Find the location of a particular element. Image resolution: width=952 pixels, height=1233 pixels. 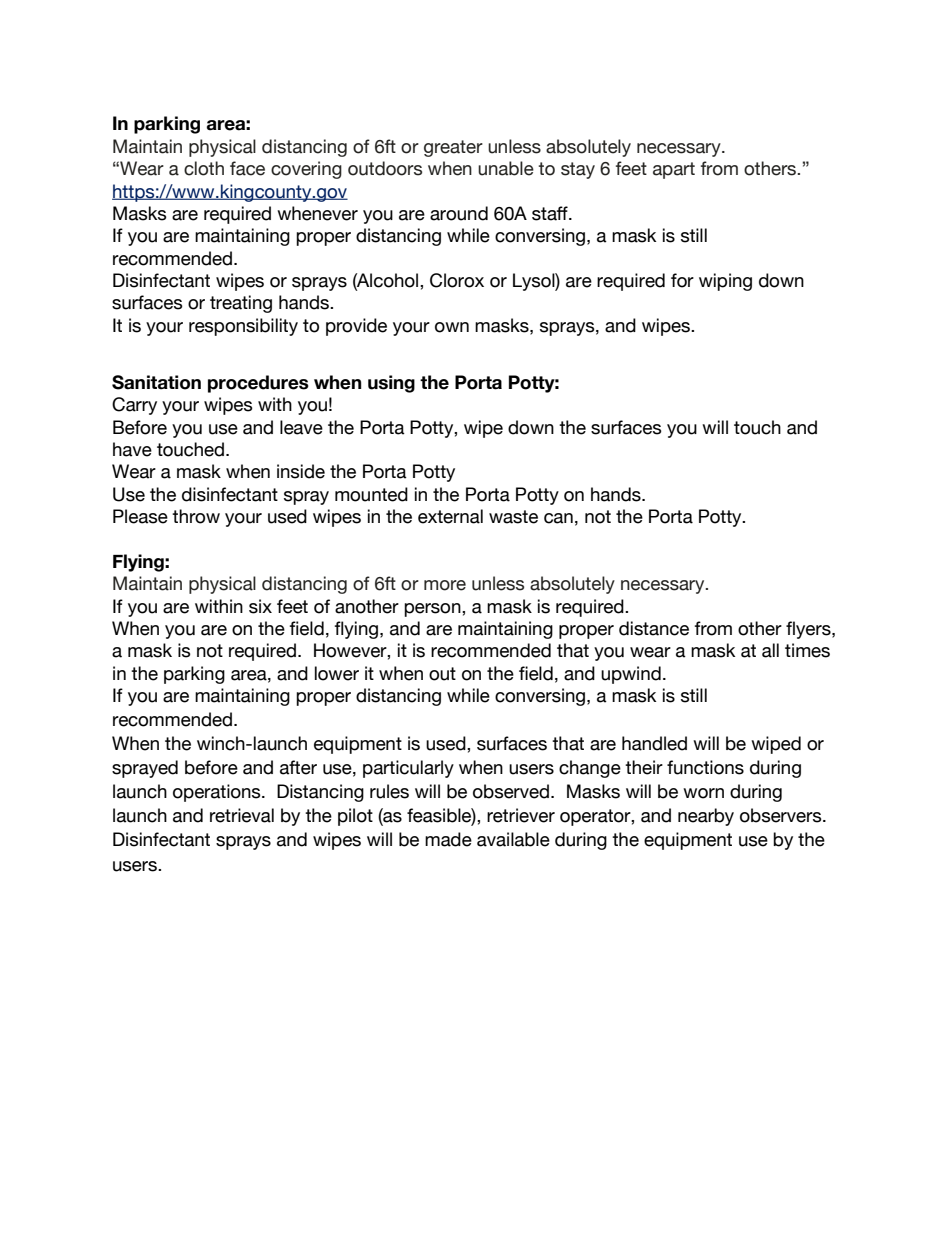

procedures is located at coordinates (258, 384).
